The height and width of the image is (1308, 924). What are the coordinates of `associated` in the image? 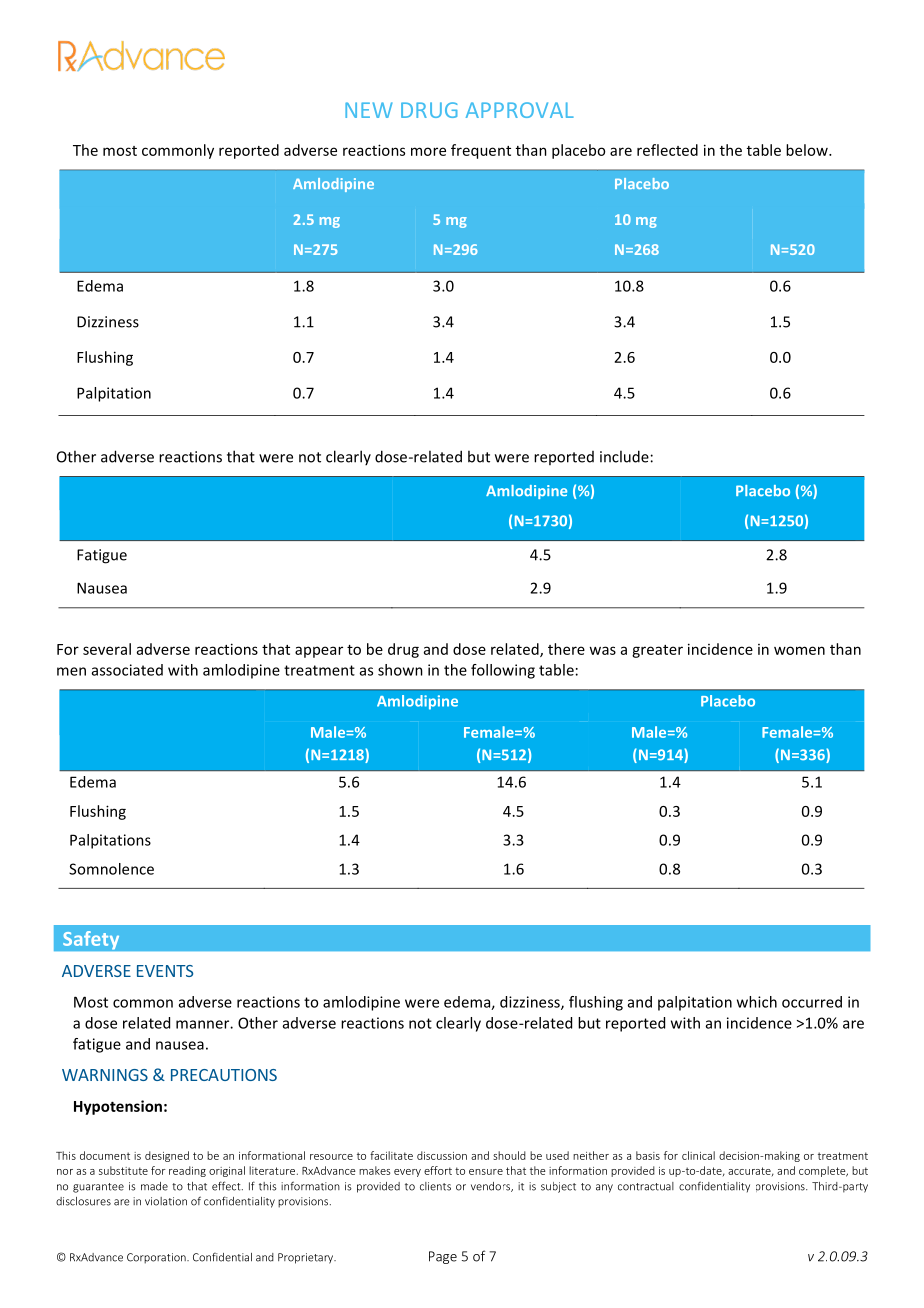 It's located at (127, 670).
